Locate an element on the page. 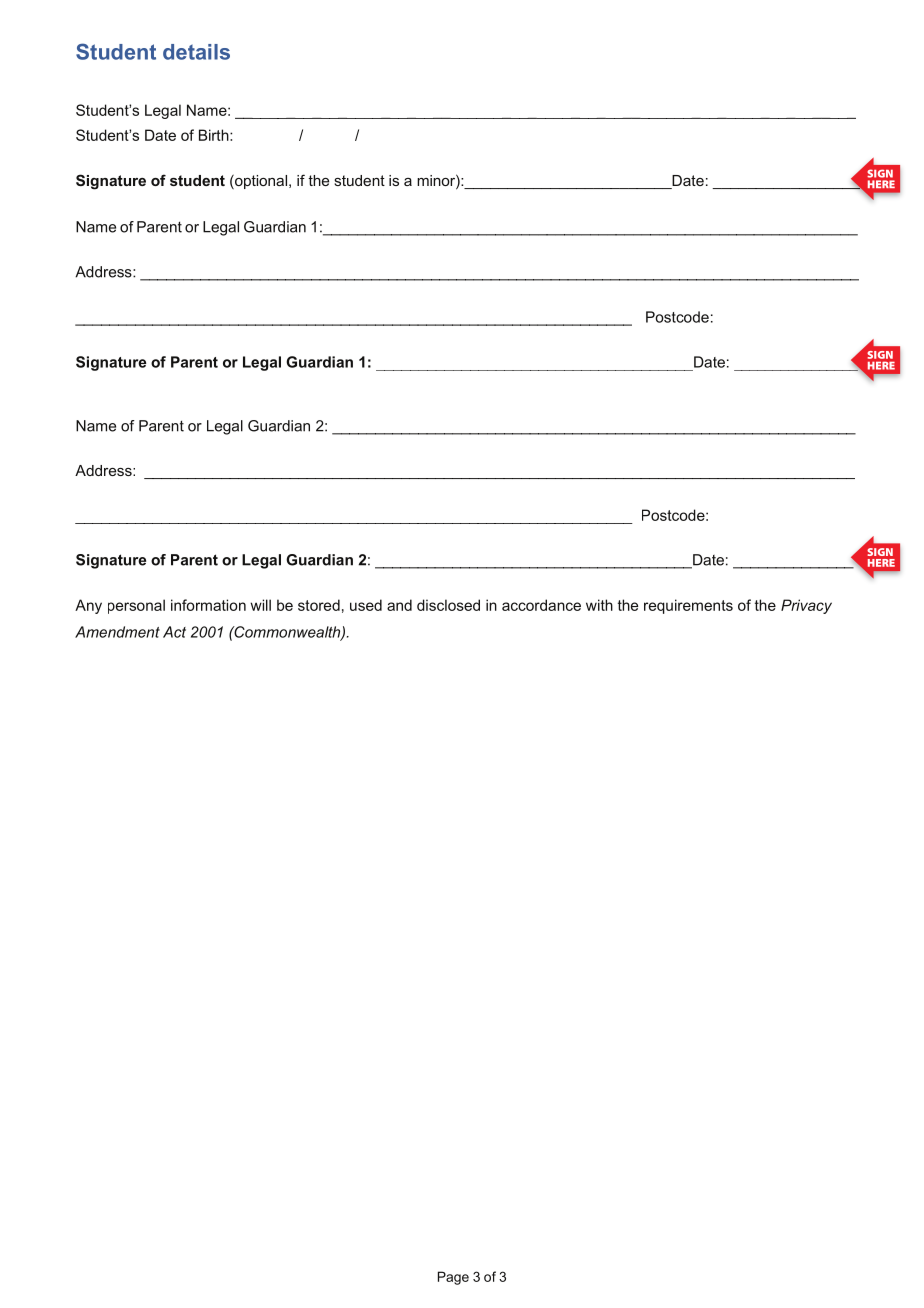 The width and height of the page is (924, 1308). requirements is located at coordinates (688, 606).
